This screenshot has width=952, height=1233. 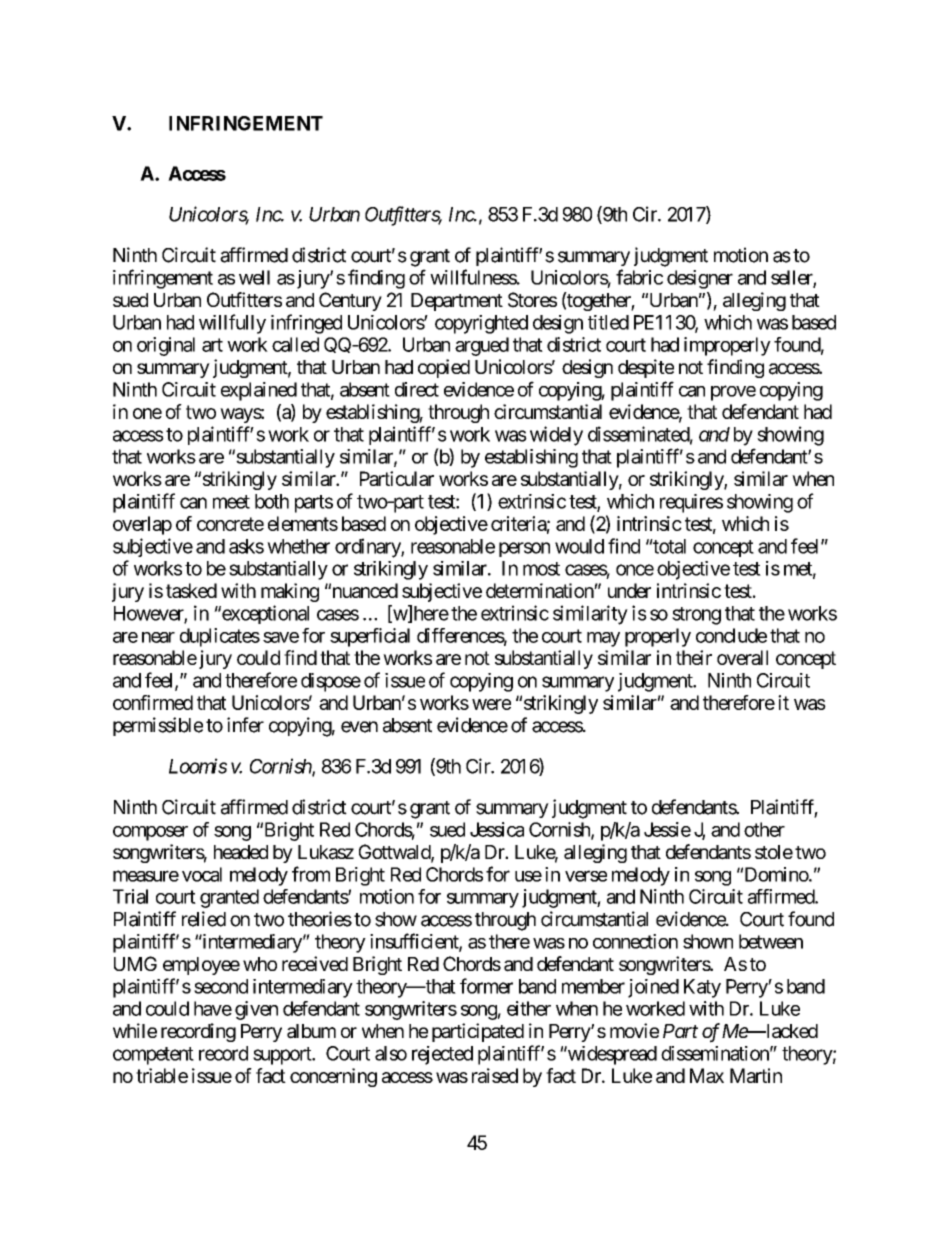 I want to click on meet, so click(x=231, y=502).
